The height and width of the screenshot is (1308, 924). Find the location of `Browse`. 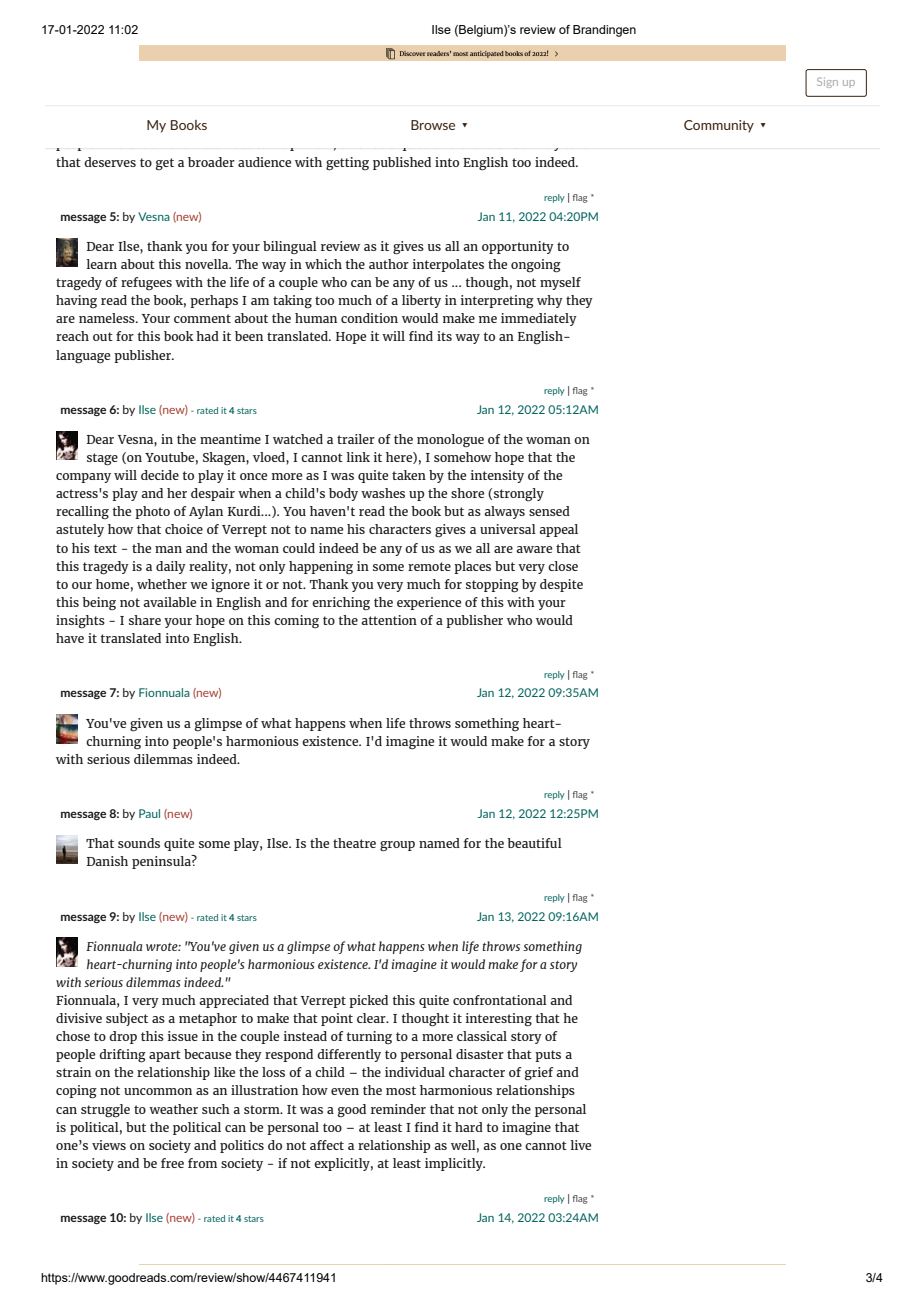

Browse is located at coordinates (433, 125).
